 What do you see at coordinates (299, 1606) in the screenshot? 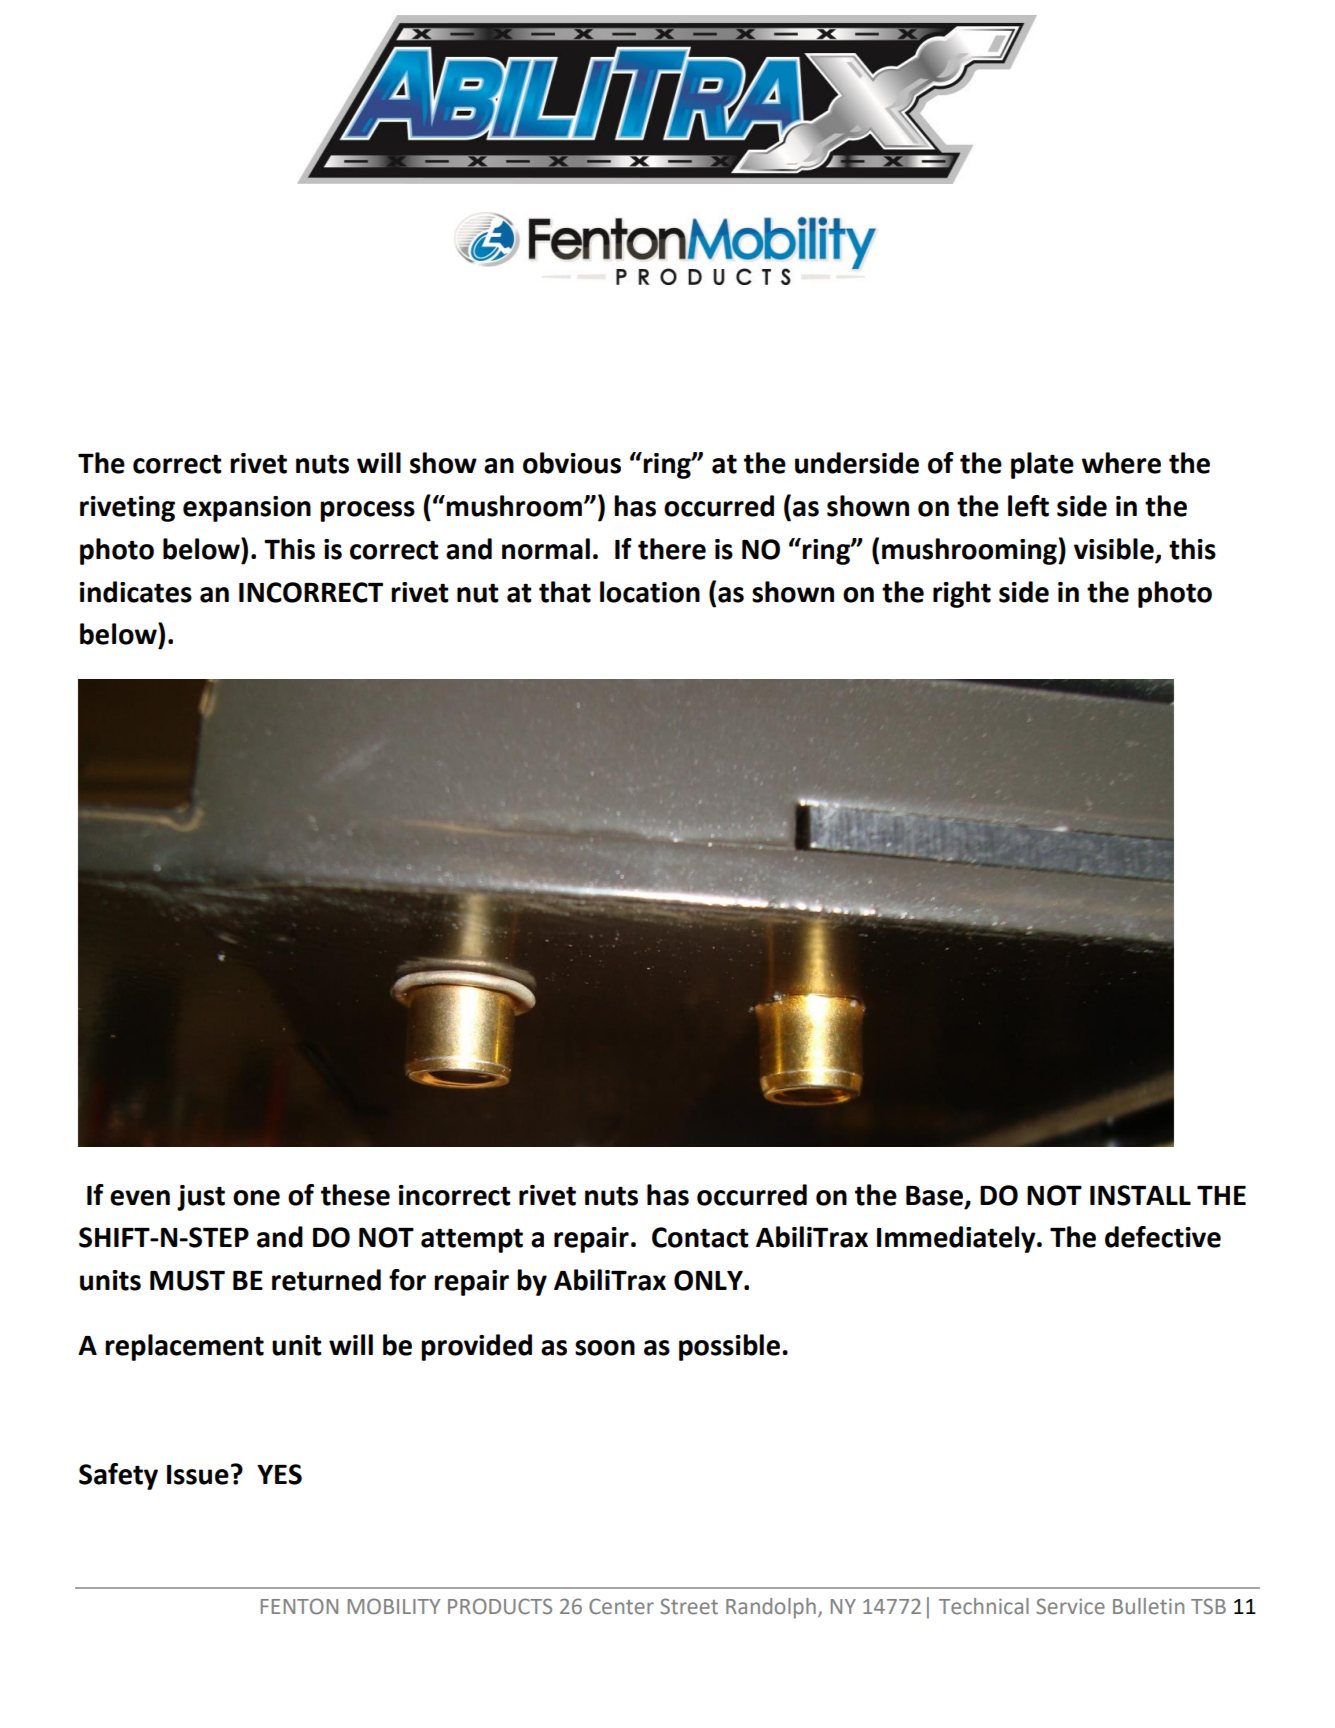
I see `FENTON` at bounding box center [299, 1606].
